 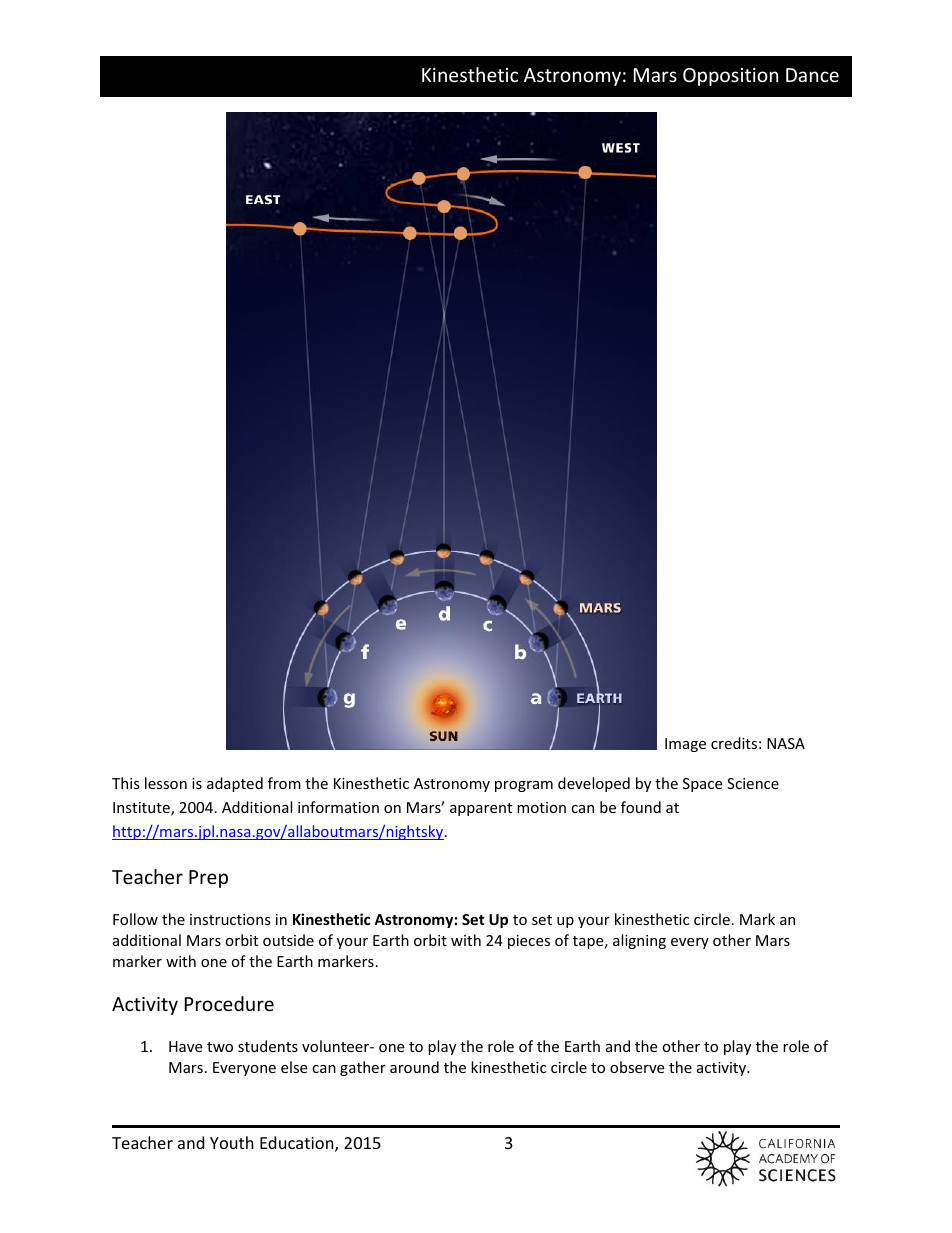 What do you see at coordinates (730, 77) in the screenshot?
I see `Opposition` at bounding box center [730, 77].
